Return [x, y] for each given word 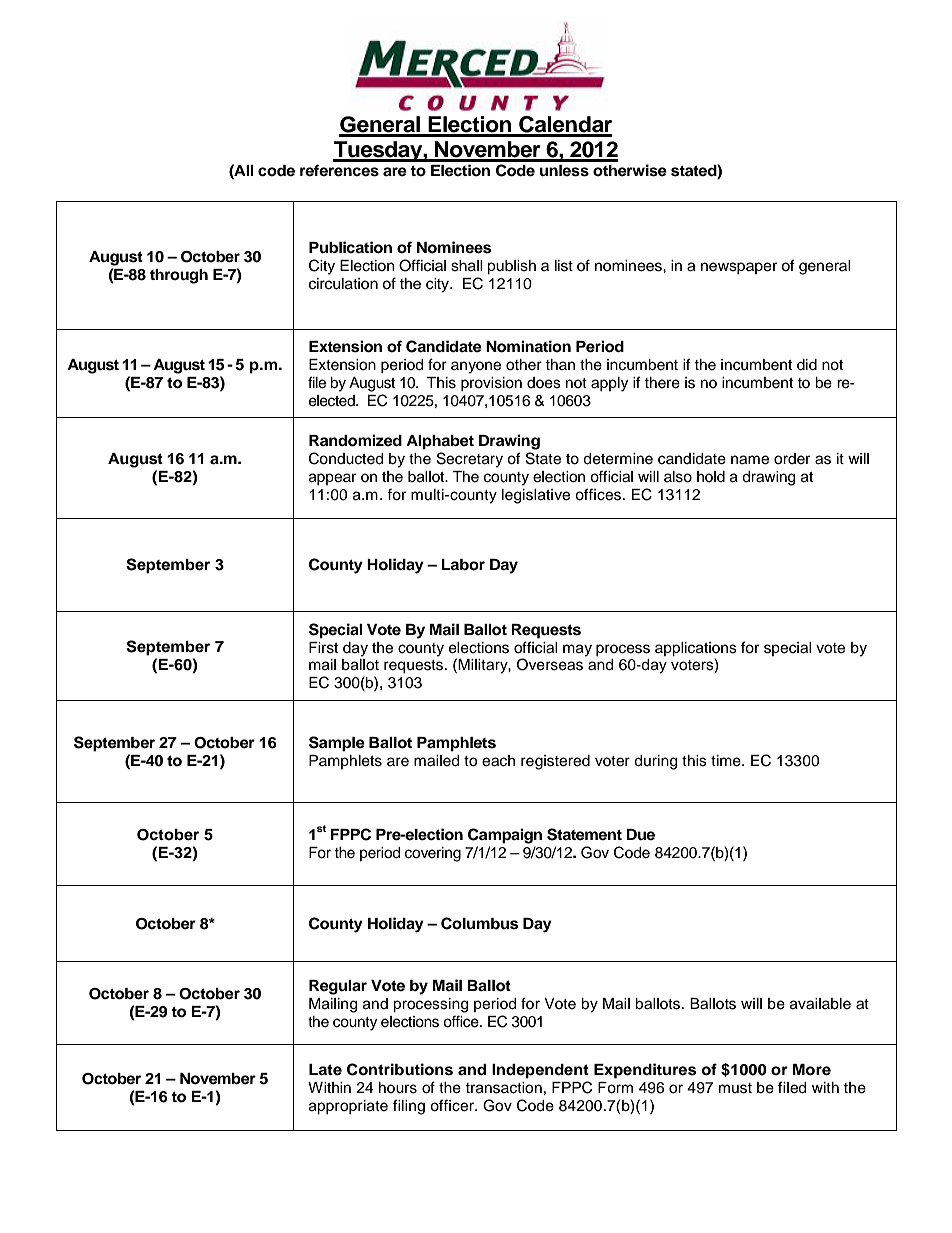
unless [564, 171]
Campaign [505, 836]
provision [491, 384]
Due [640, 835]
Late [325, 1070]
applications [696, 649]
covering [433, 854]
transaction [503, 1088]
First [323, 648]
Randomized [355, 440]
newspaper [739, 268]
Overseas [550, 664]
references [339, 170]
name [750, 460]
